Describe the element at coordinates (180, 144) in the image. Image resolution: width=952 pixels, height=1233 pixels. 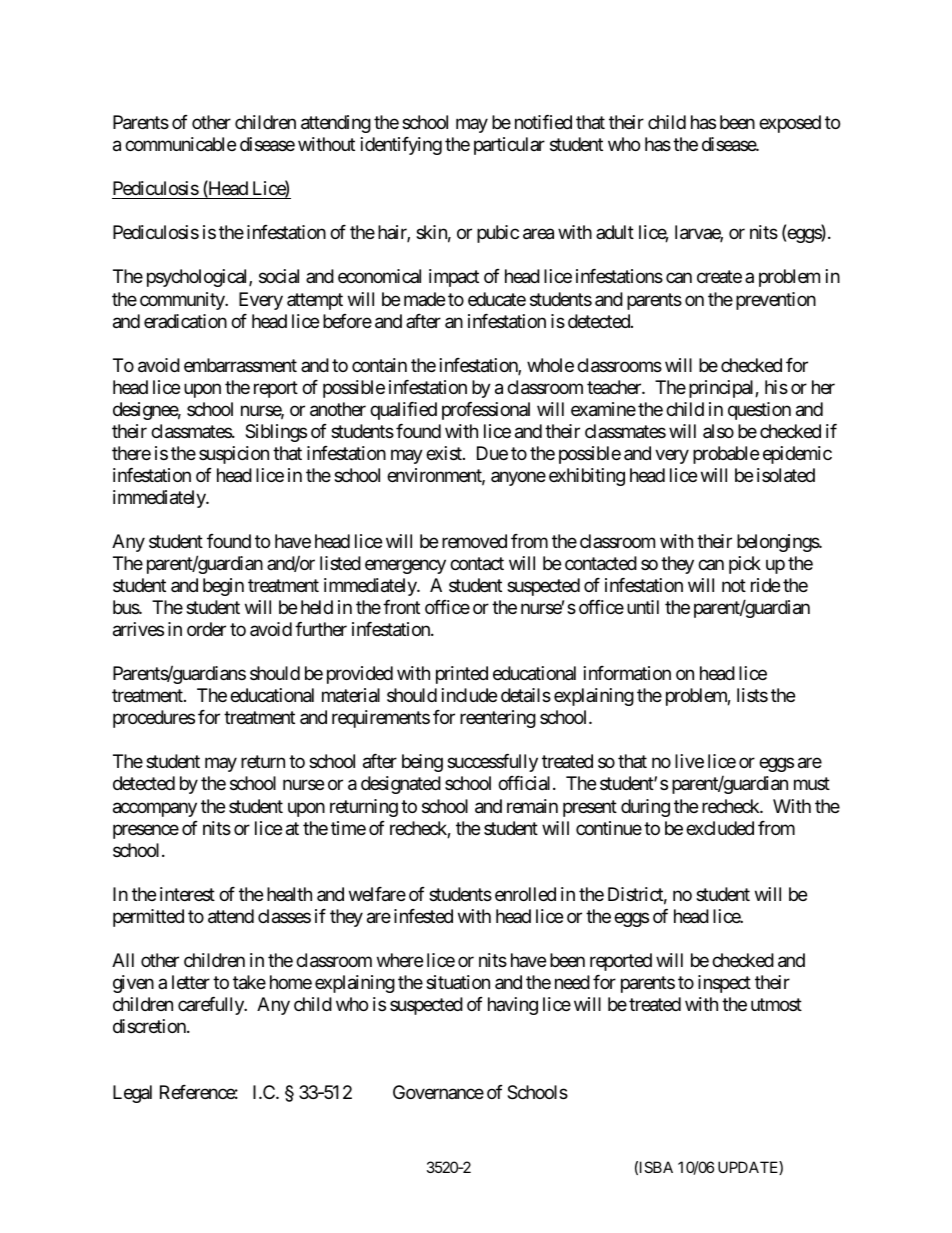
I see `communicable` at that location.
